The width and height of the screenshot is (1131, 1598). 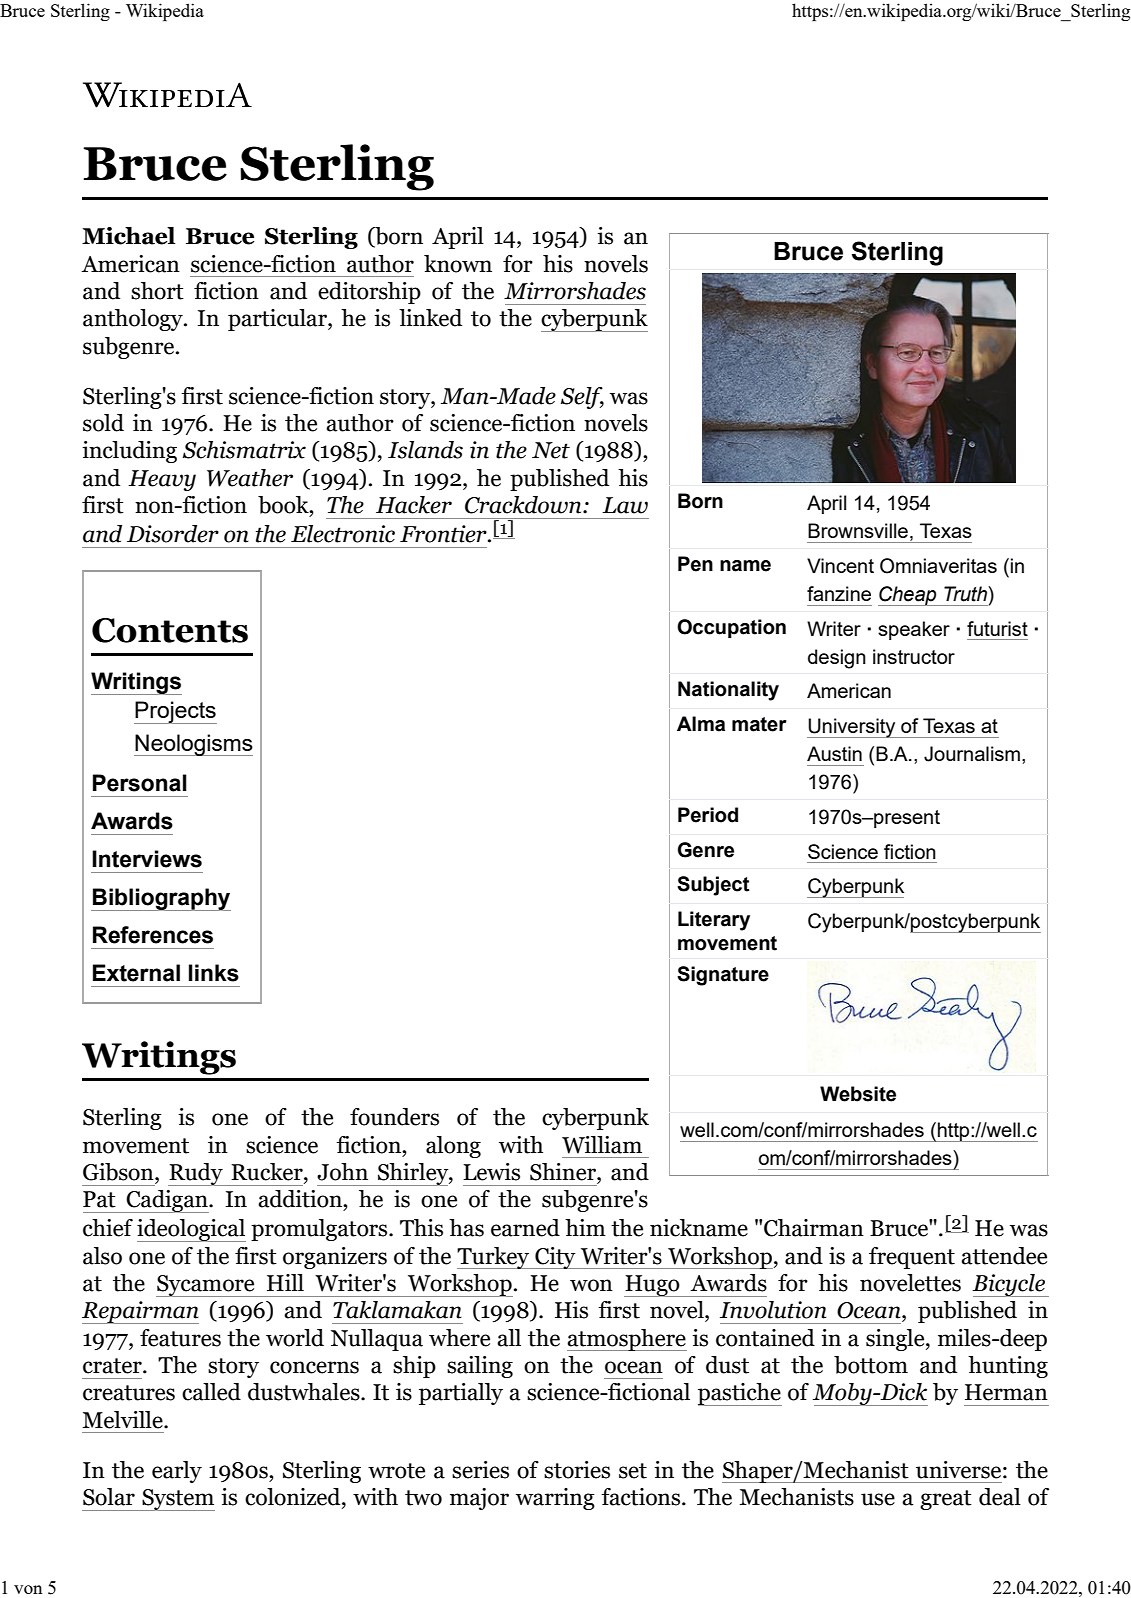 What do you see at coordinates (157, 291) in the screenshot?
I see `short` at bounding box center [157, 291].
